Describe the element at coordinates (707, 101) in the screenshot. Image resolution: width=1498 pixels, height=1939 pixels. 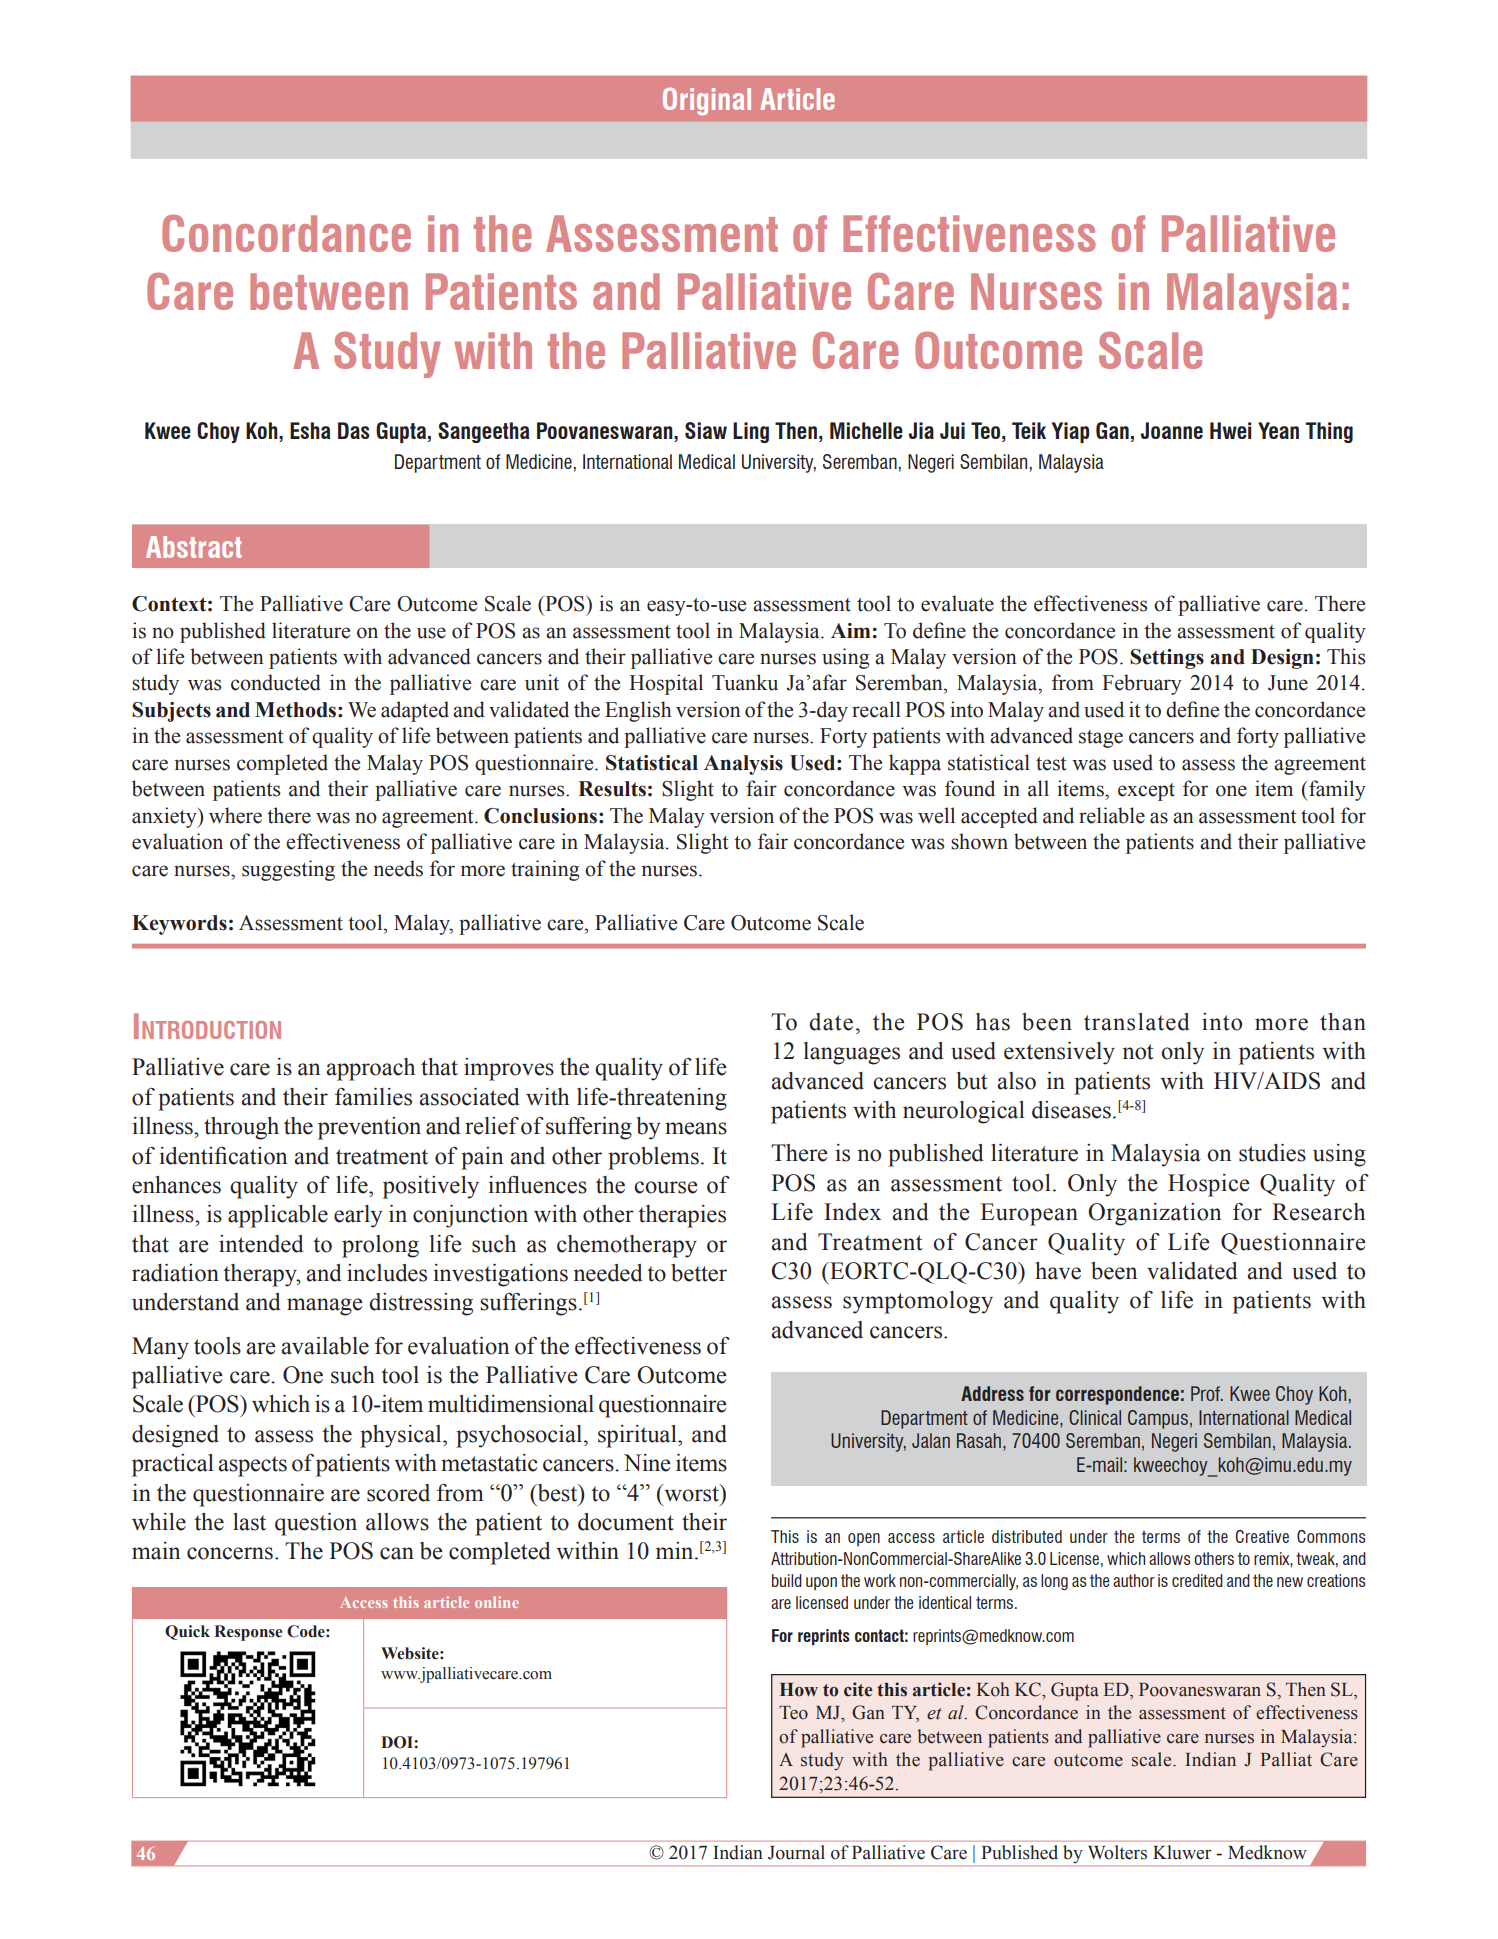
I see `Original` at that location.
